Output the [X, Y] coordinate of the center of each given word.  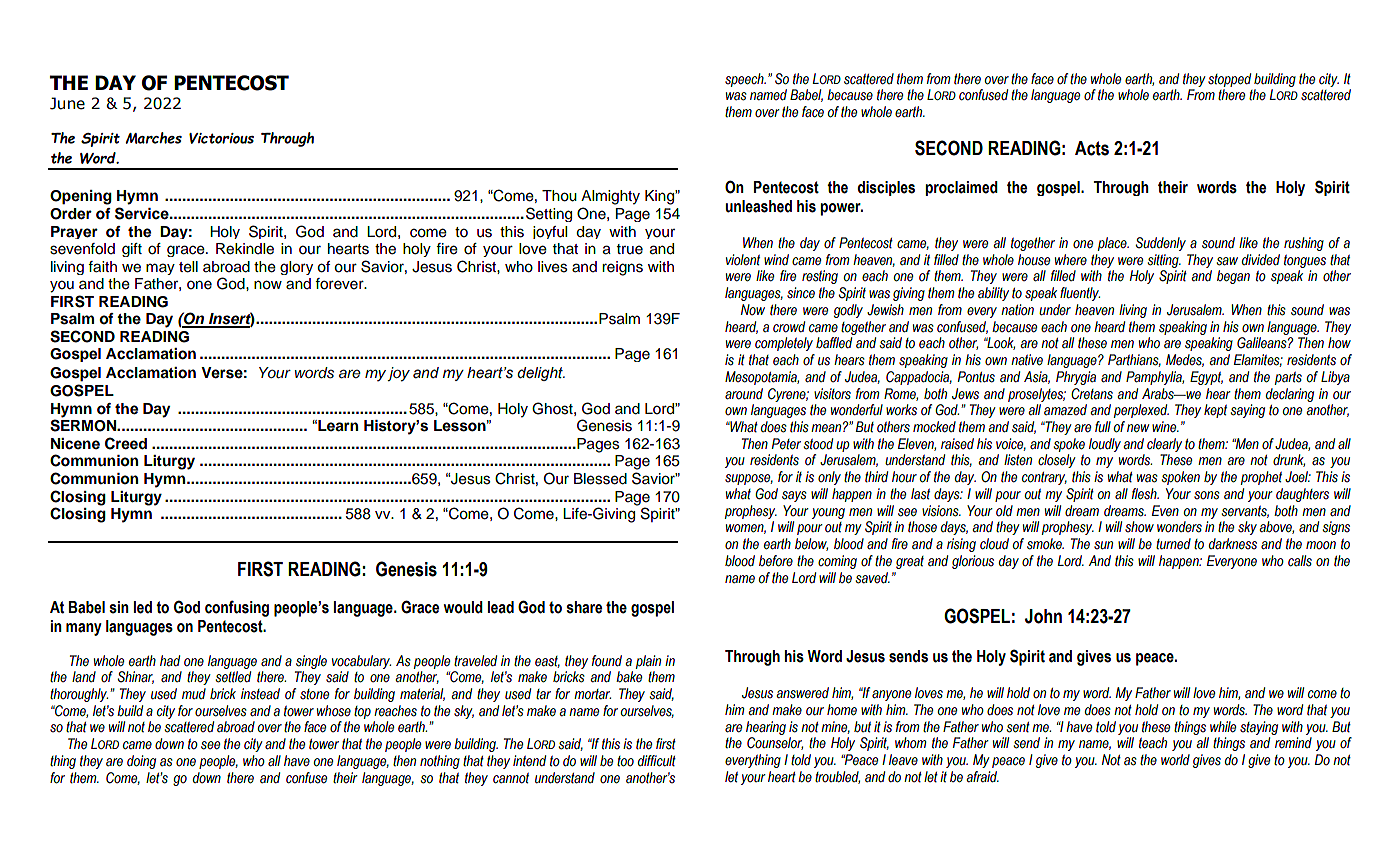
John [1043, 616]
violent [743, 260]
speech [745, 80]
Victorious [221, 138]
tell [188, 267]
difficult [657, 761]
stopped [1229, 80]
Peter [786, 444]
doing [141, 762]
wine [1165, 427]
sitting [1164, 261]
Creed [126, 443]
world [1175, 759]
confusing [237, 608]
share [584, 607]
